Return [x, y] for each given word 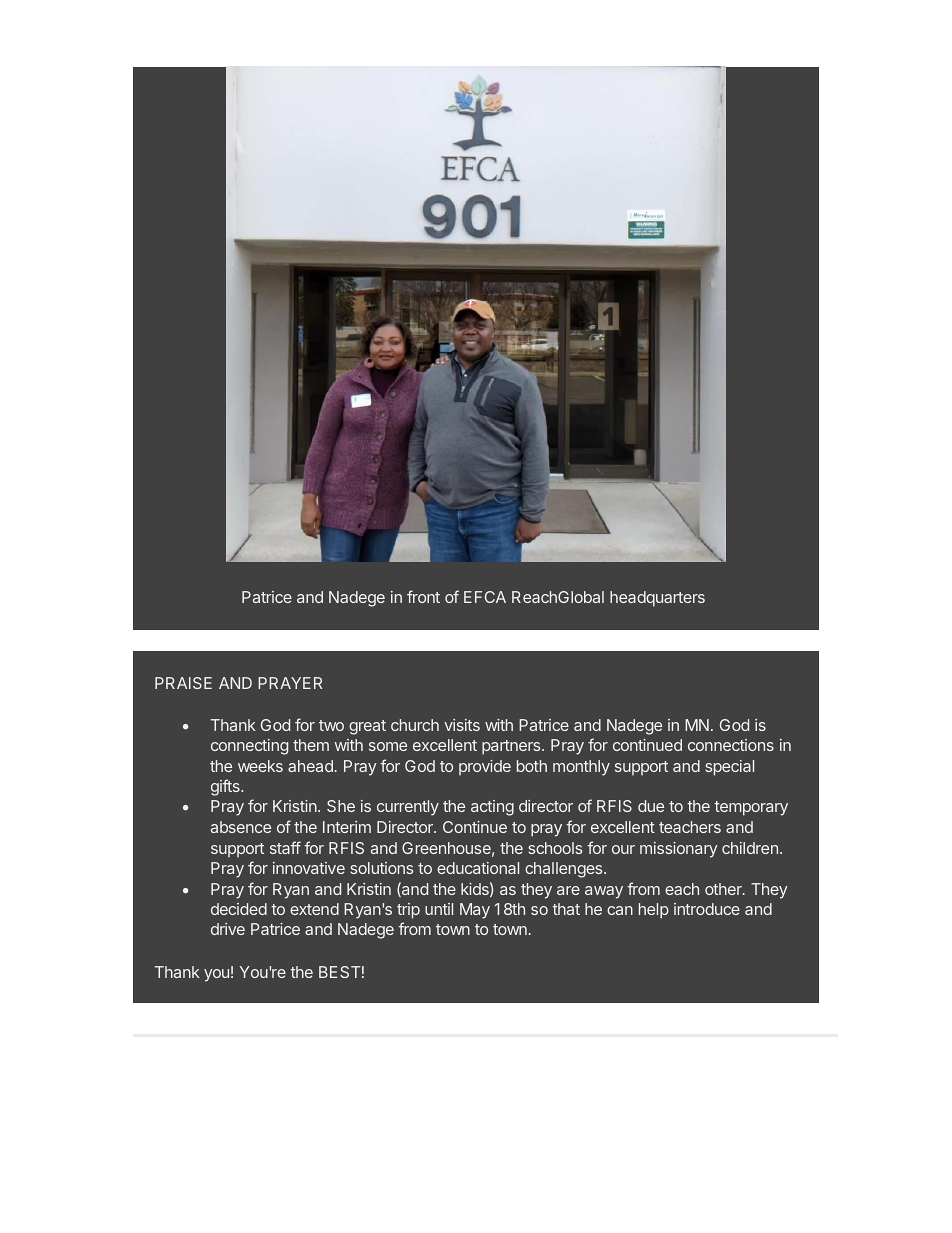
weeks [260, 766]
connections [731, 745]
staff [285, 847]
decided [239, 909]
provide [485, 767]
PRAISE [183, 683]
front [423, 596]
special [729, 768]
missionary [679, 850]
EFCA [485, 597]
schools [555, 848]
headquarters [657, 599]
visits [462, 725]
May [475, 911]
